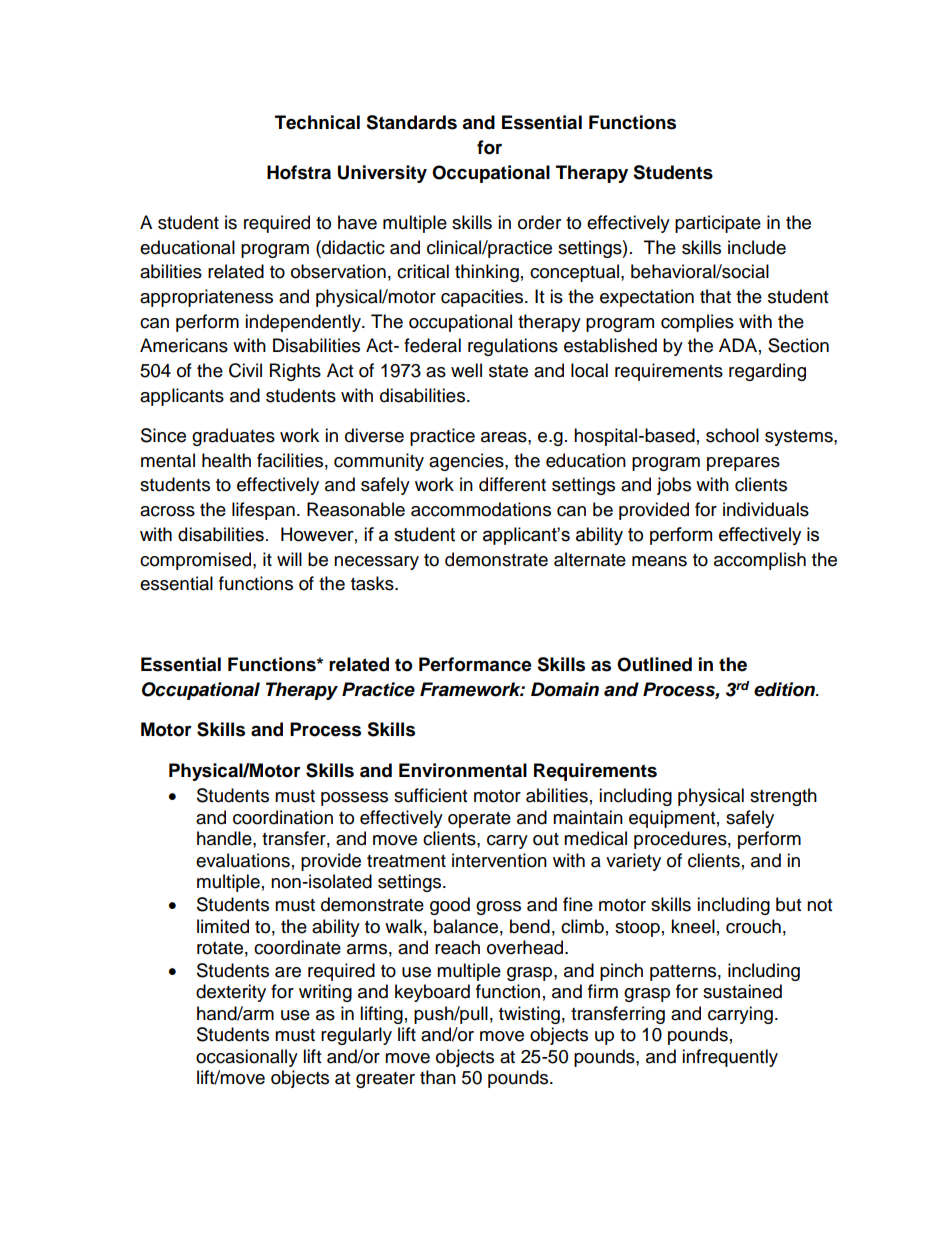 The image size is (952, 1233). Describe the element at coordinates (317, 122) in the screenshot. I see `Technical` at that location.
